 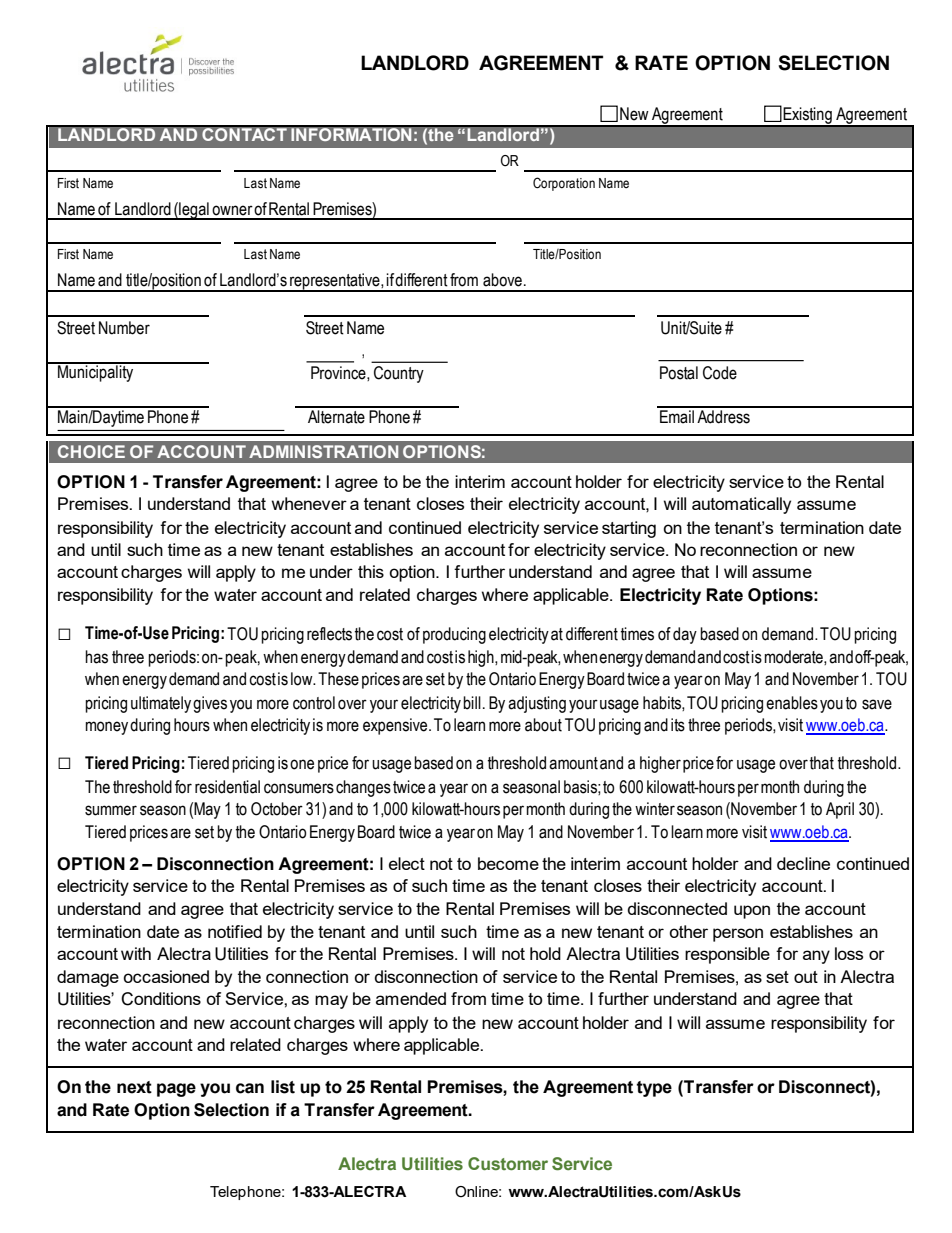 What do you see at coordinates (176, 1090) in the image?
I see `page` at bounding box center [176, 1090].
